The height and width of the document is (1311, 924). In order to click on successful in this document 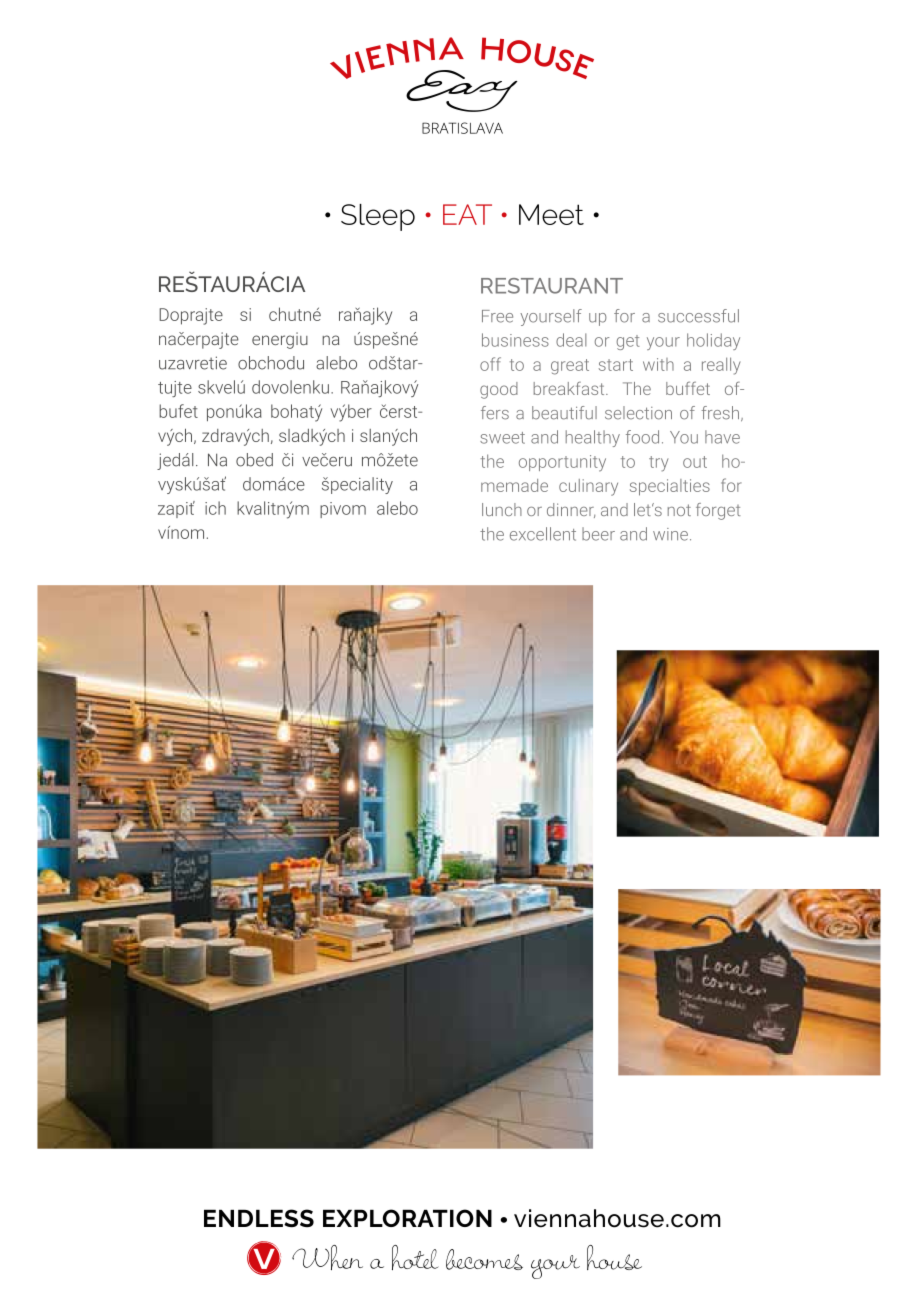, I will do `click(698, 316)`.
